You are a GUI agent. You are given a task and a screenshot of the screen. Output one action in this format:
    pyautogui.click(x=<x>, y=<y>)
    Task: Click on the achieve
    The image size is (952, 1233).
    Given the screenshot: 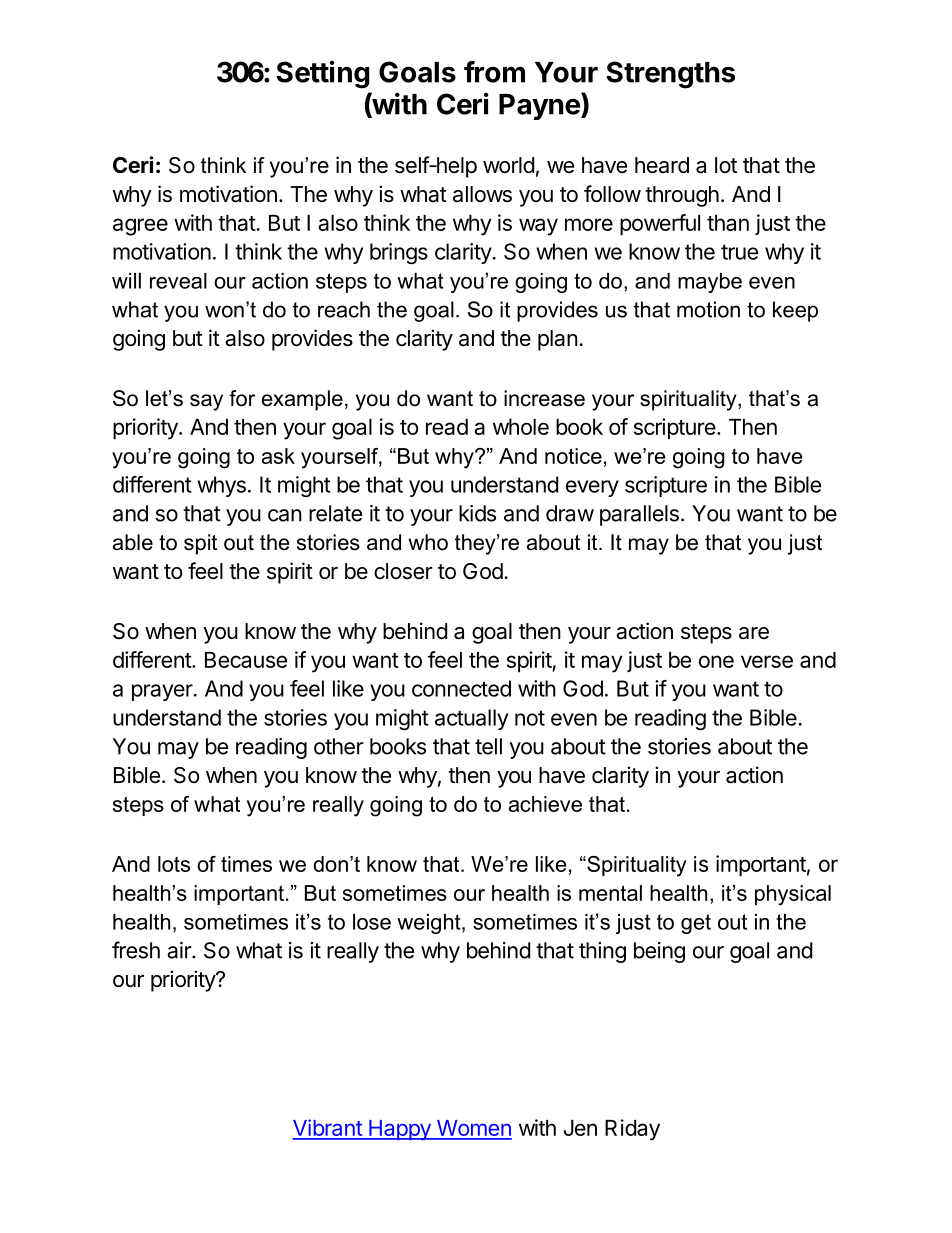 What is the action you would take?
    pyautogui.click(x=545, y=804)
